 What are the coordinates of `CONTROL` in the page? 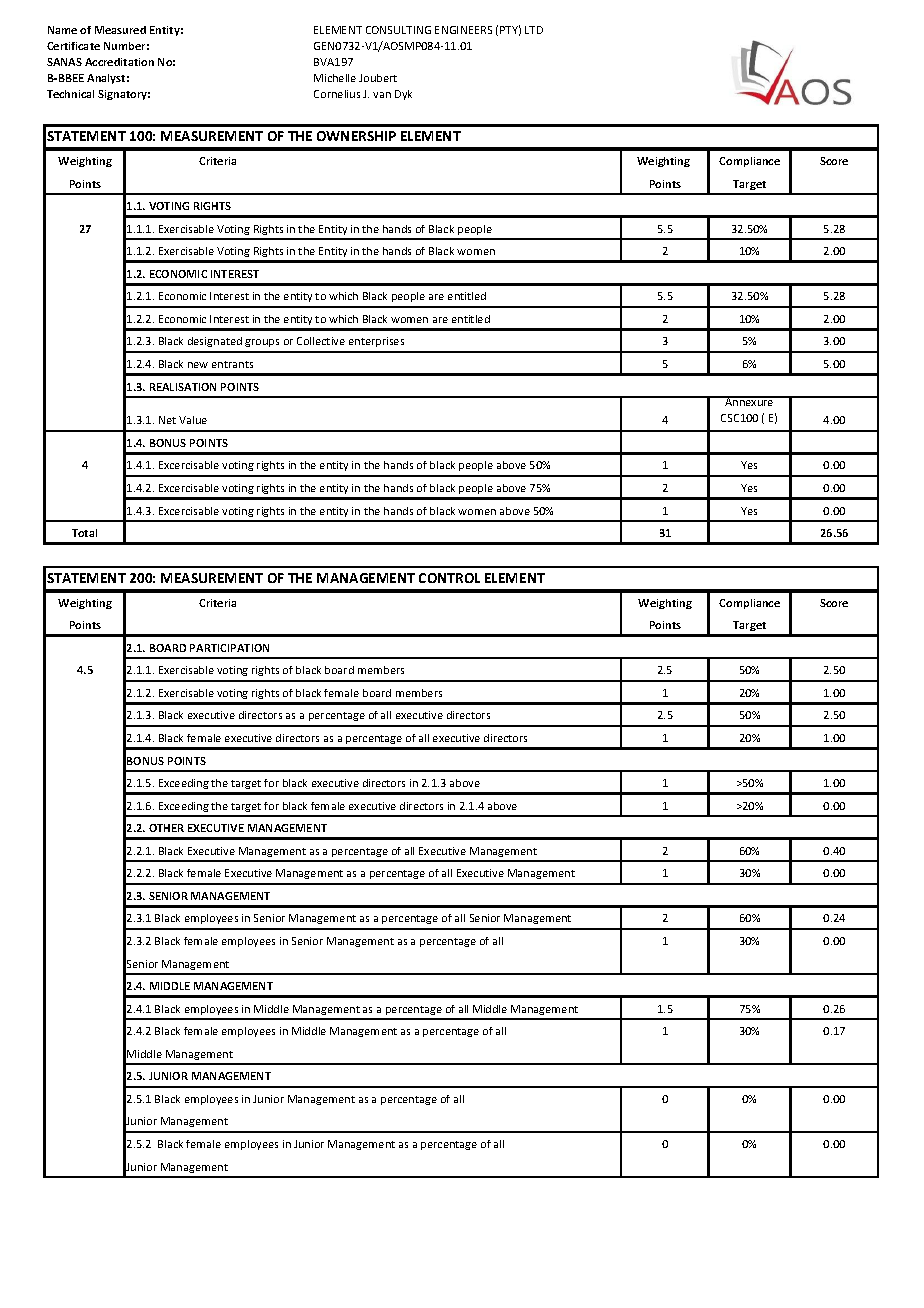 It's located at (449, 578).
